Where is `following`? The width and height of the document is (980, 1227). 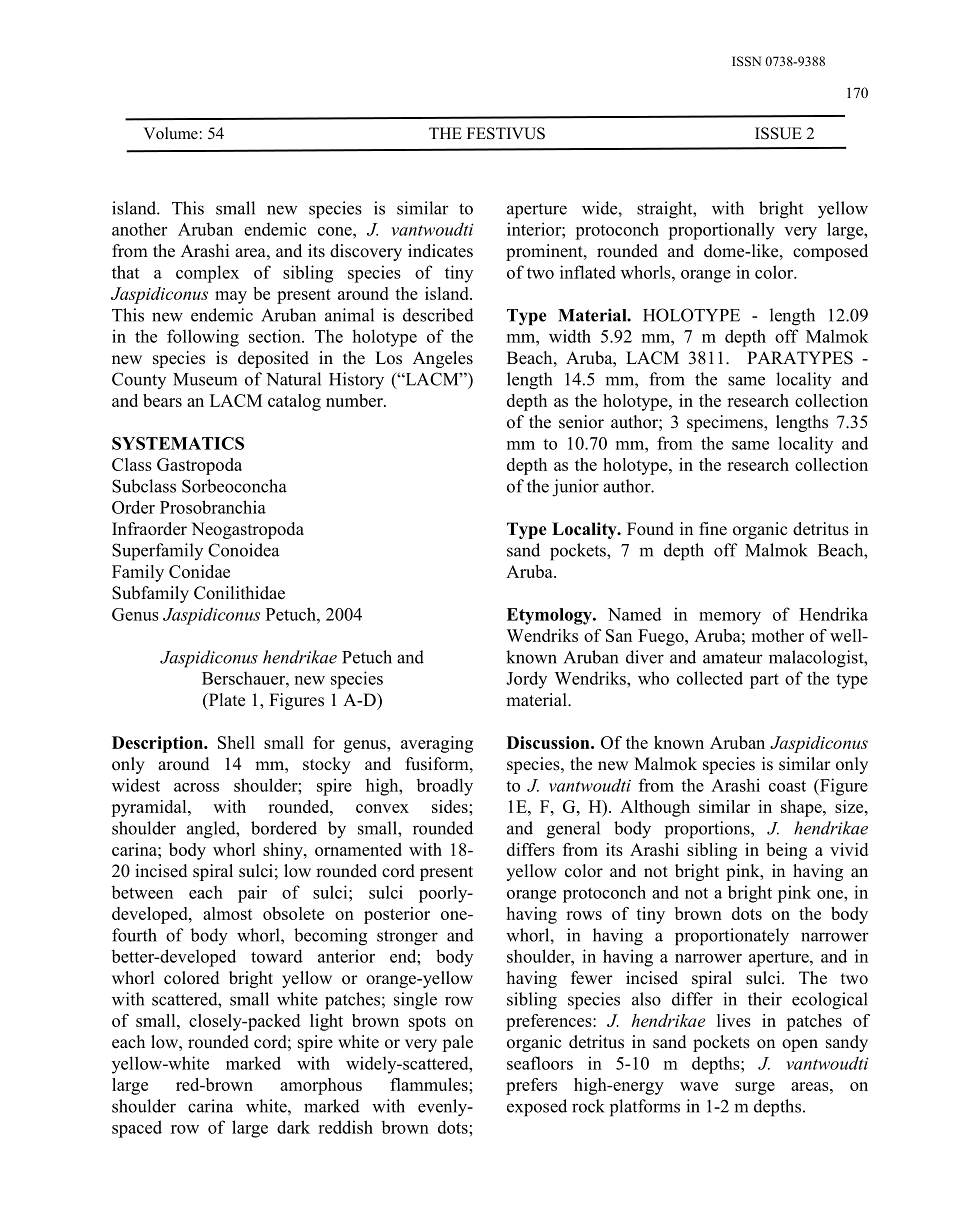
following is located at coordinates (203, 338).
